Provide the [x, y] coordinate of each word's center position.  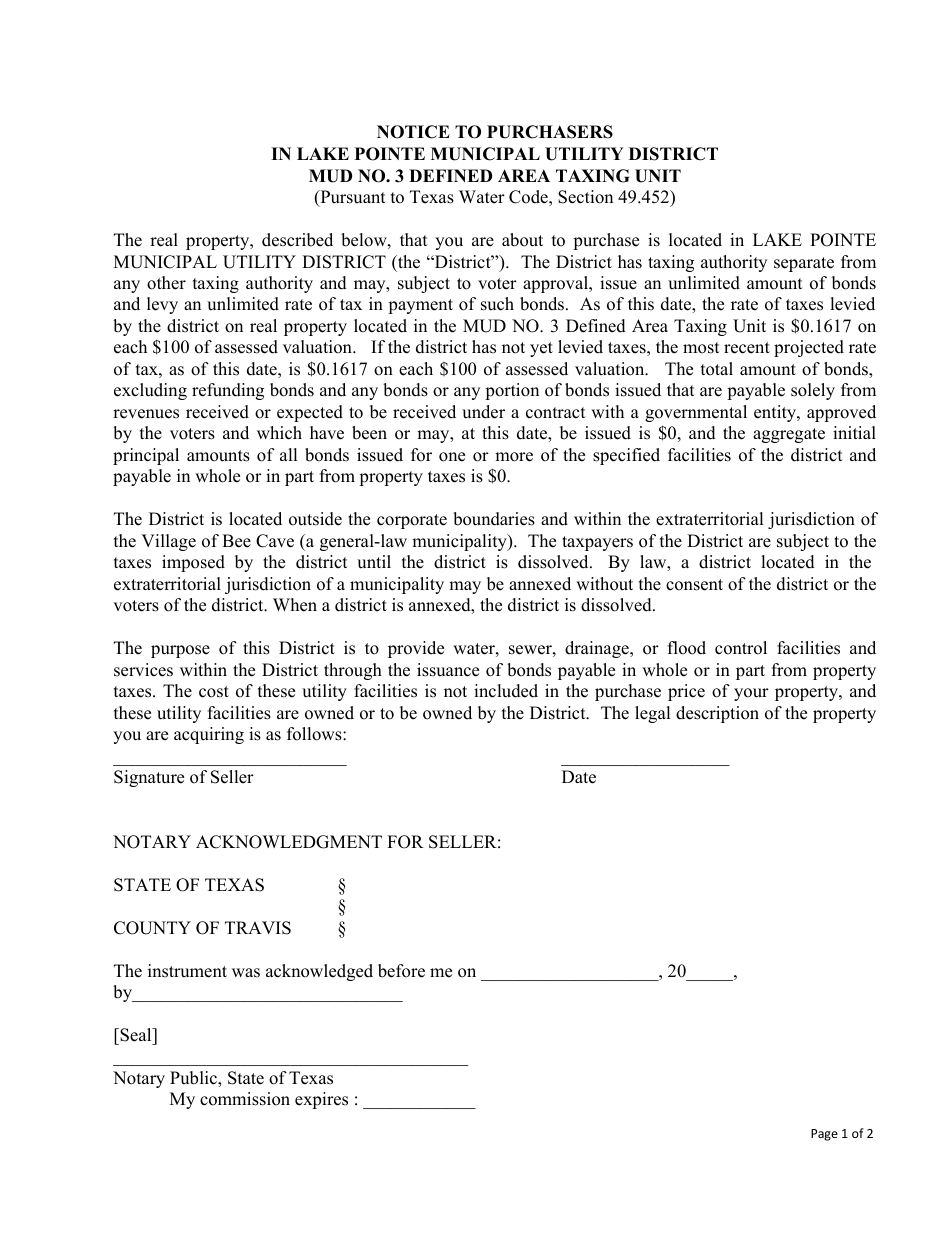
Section [585, 197]
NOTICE [413, 132]
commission [245, 1099]
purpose [180, 651]
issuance [448, 670]
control [741, 648]
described [297, 240]
